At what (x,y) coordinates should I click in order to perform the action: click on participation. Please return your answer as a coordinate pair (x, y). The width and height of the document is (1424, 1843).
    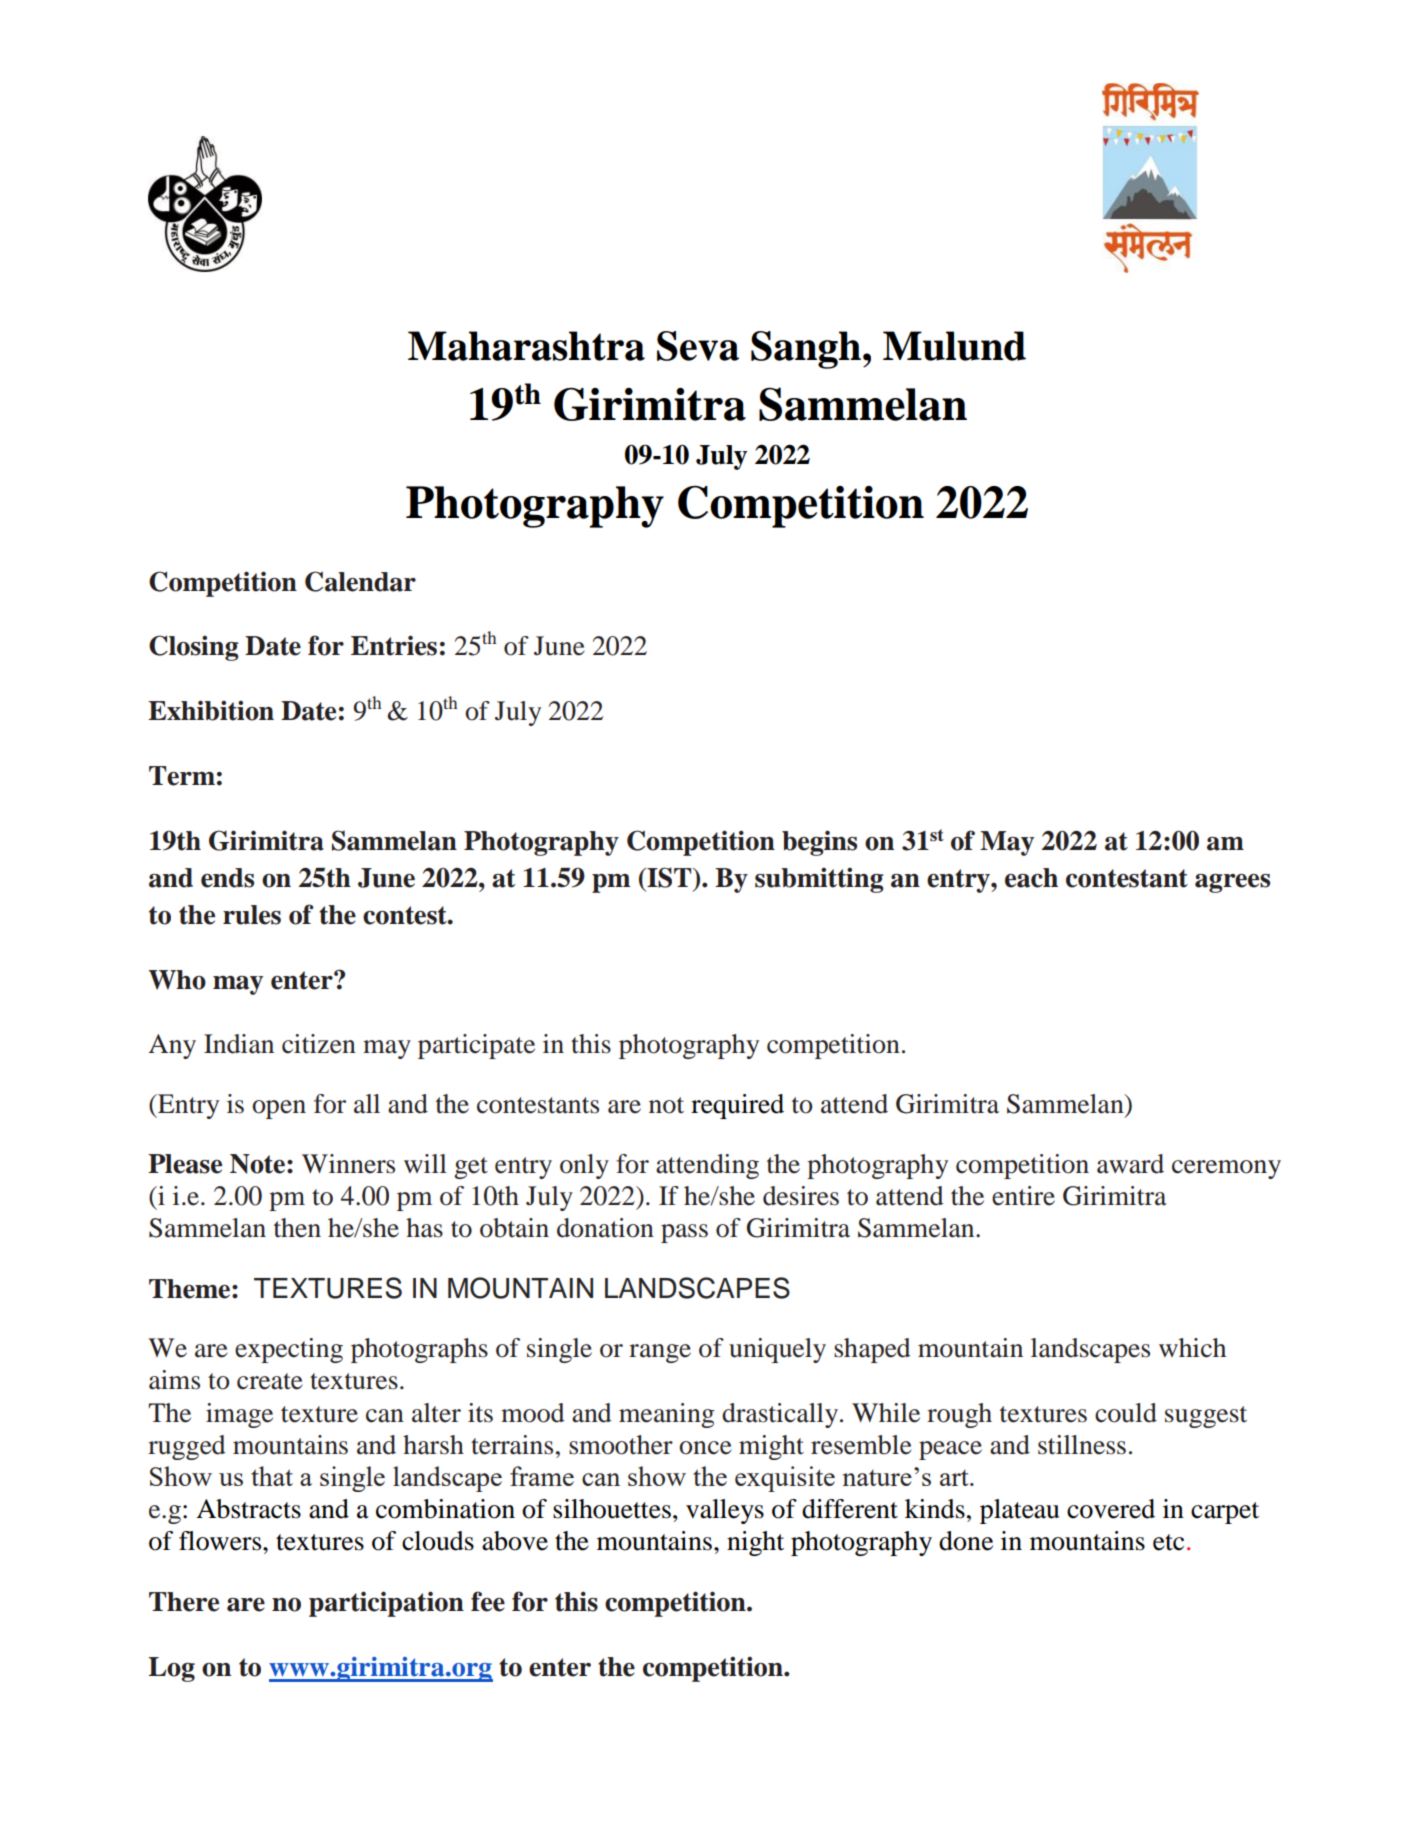
    Looking at the image, I should click on (386, 1604).
